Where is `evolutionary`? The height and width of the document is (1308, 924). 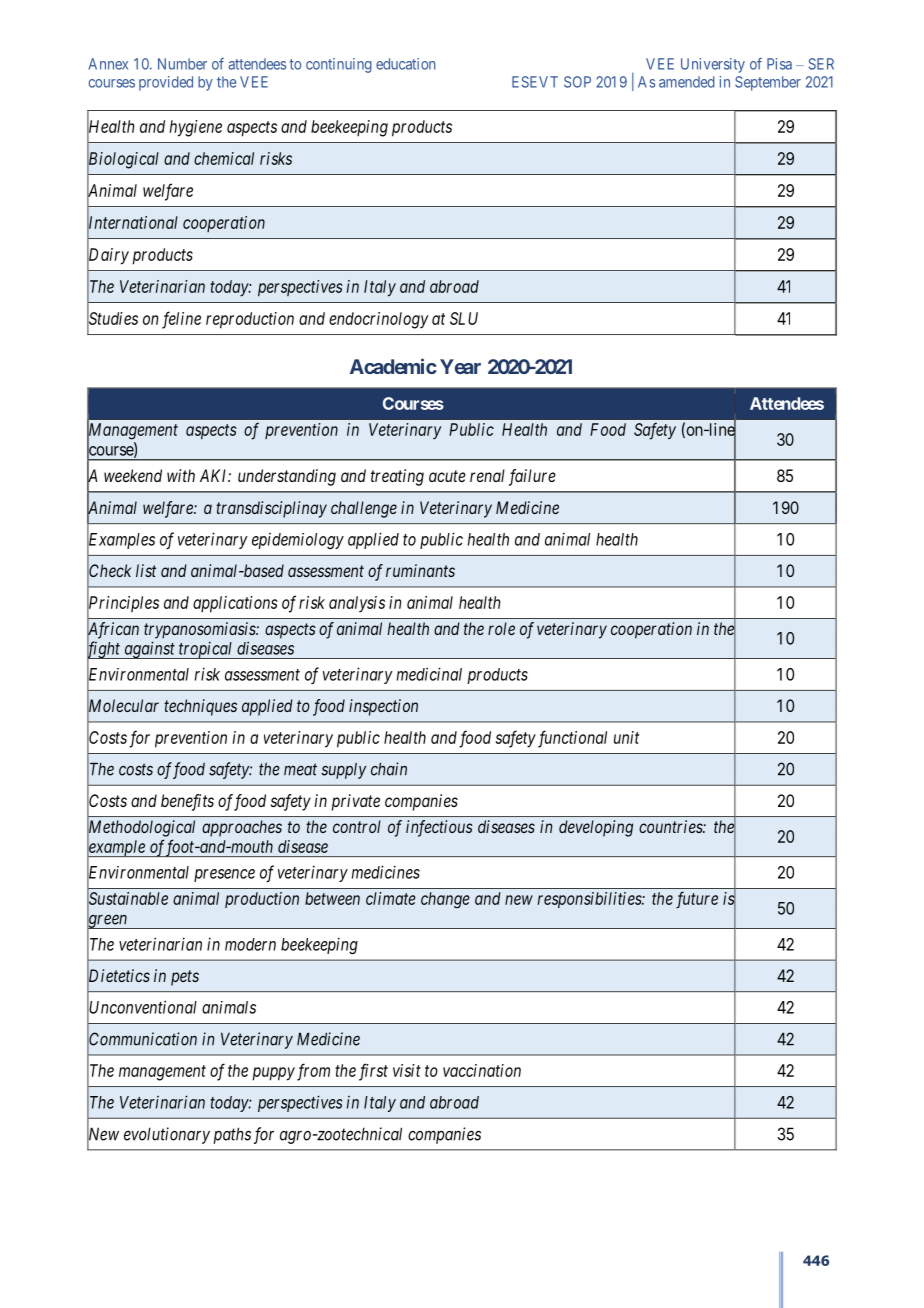 evolutionary is located at coordinates (167, 1135).
